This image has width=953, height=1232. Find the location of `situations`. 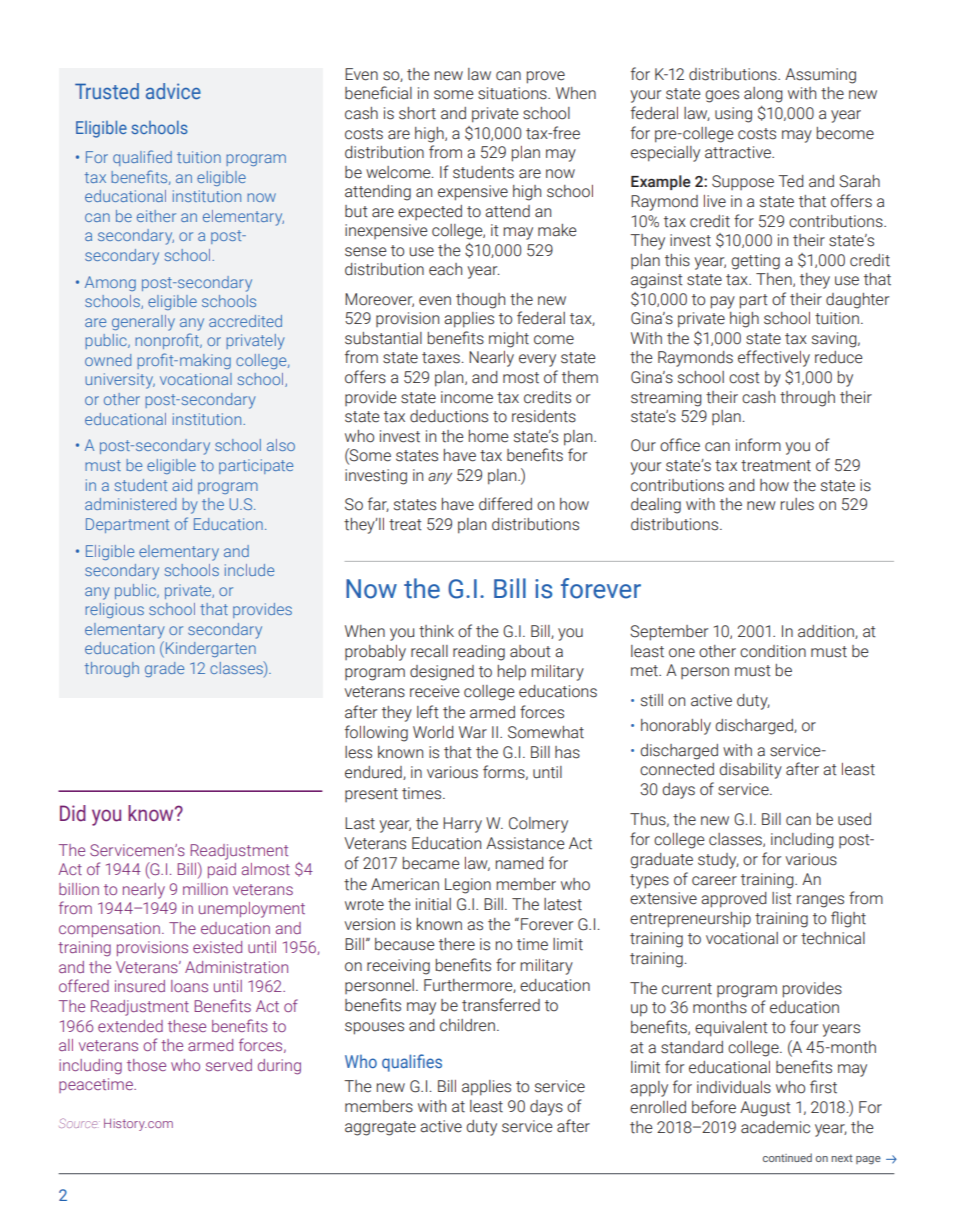

situations is located at coordinates (513, 93).
